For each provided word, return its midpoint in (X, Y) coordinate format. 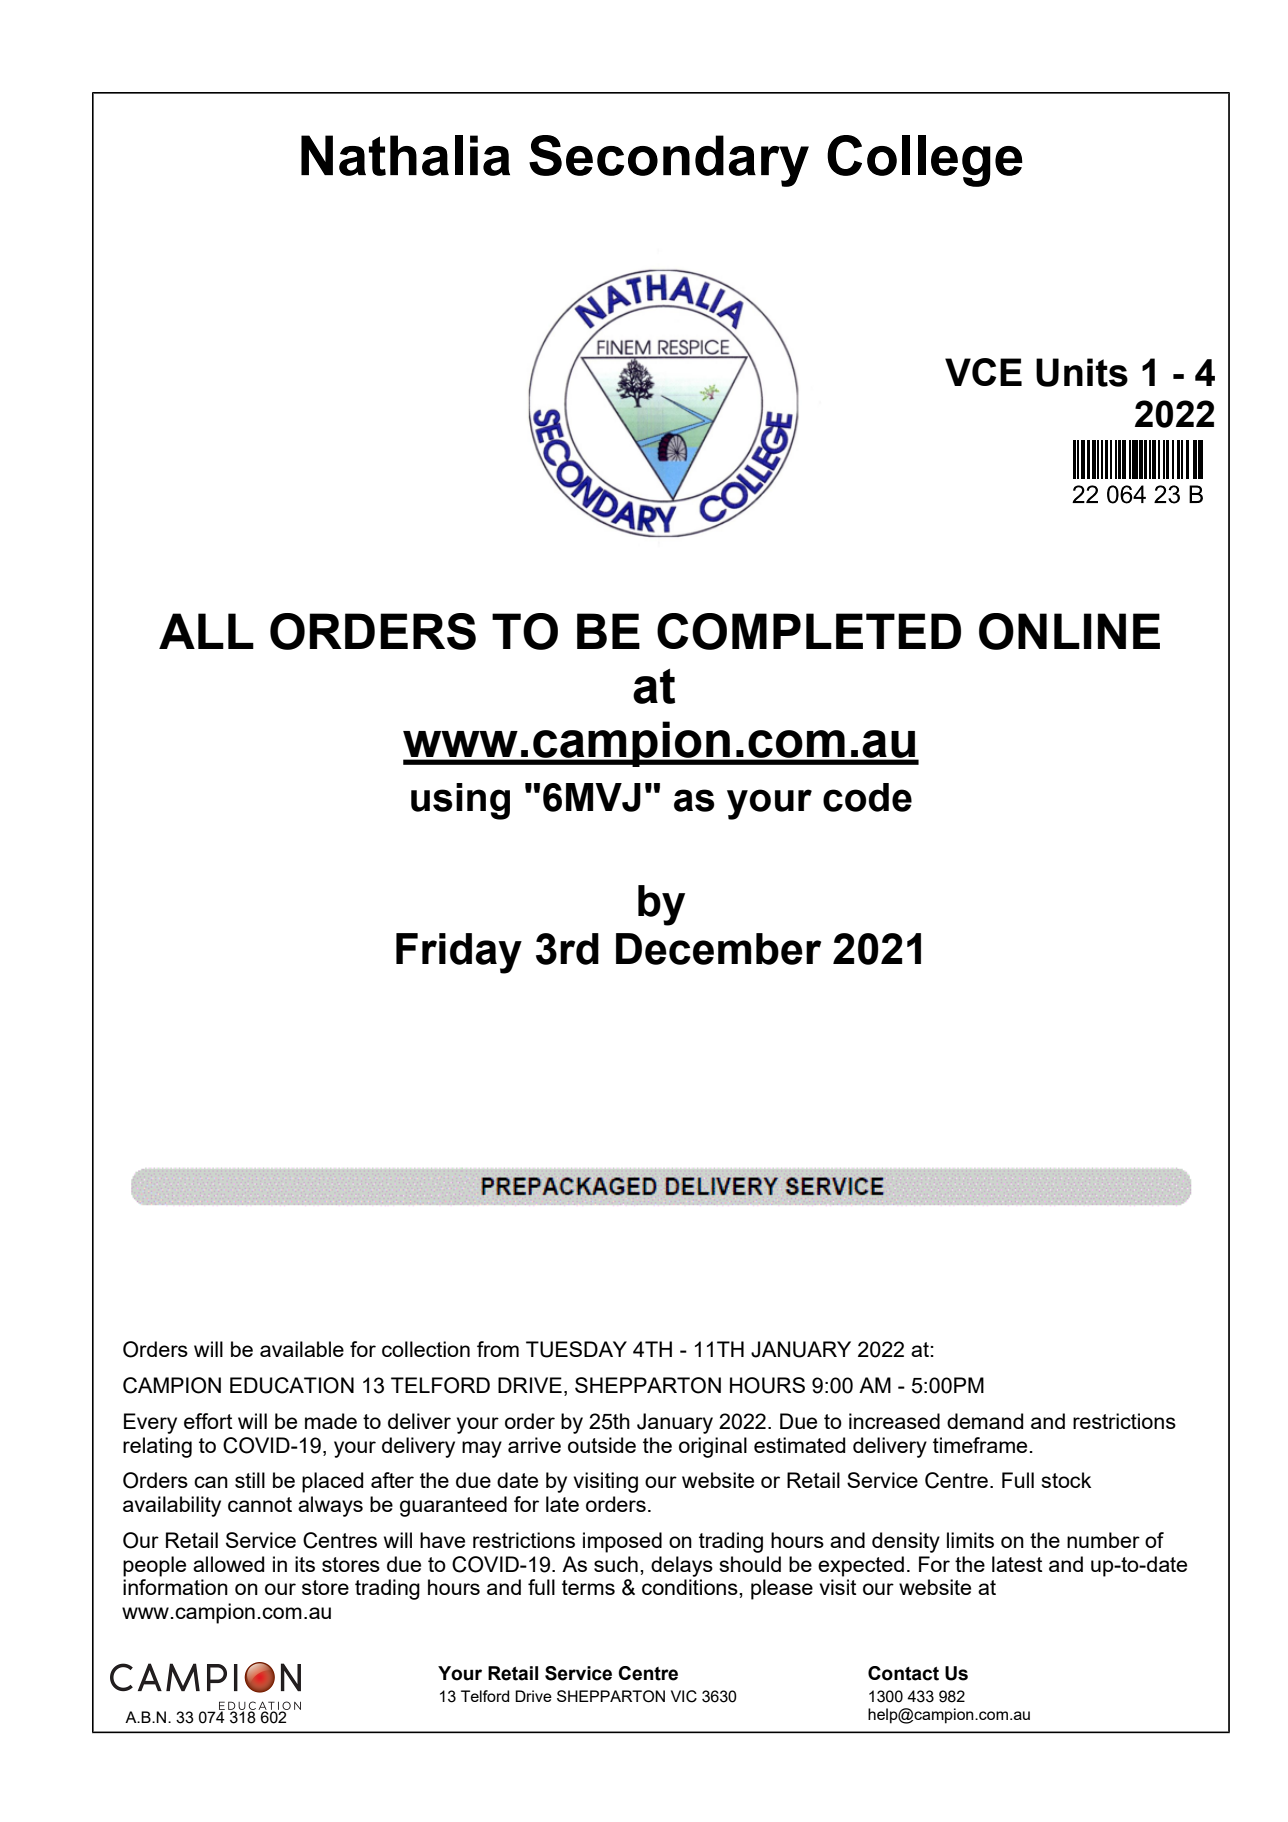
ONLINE (1069, 631)
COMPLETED (809, 631)
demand (985, 1421)
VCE (983, 372)
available (302, 1349)
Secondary (669, 161)
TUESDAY (576, 1349)
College (925, 161)
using (460, 801)
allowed (228, 1564)
